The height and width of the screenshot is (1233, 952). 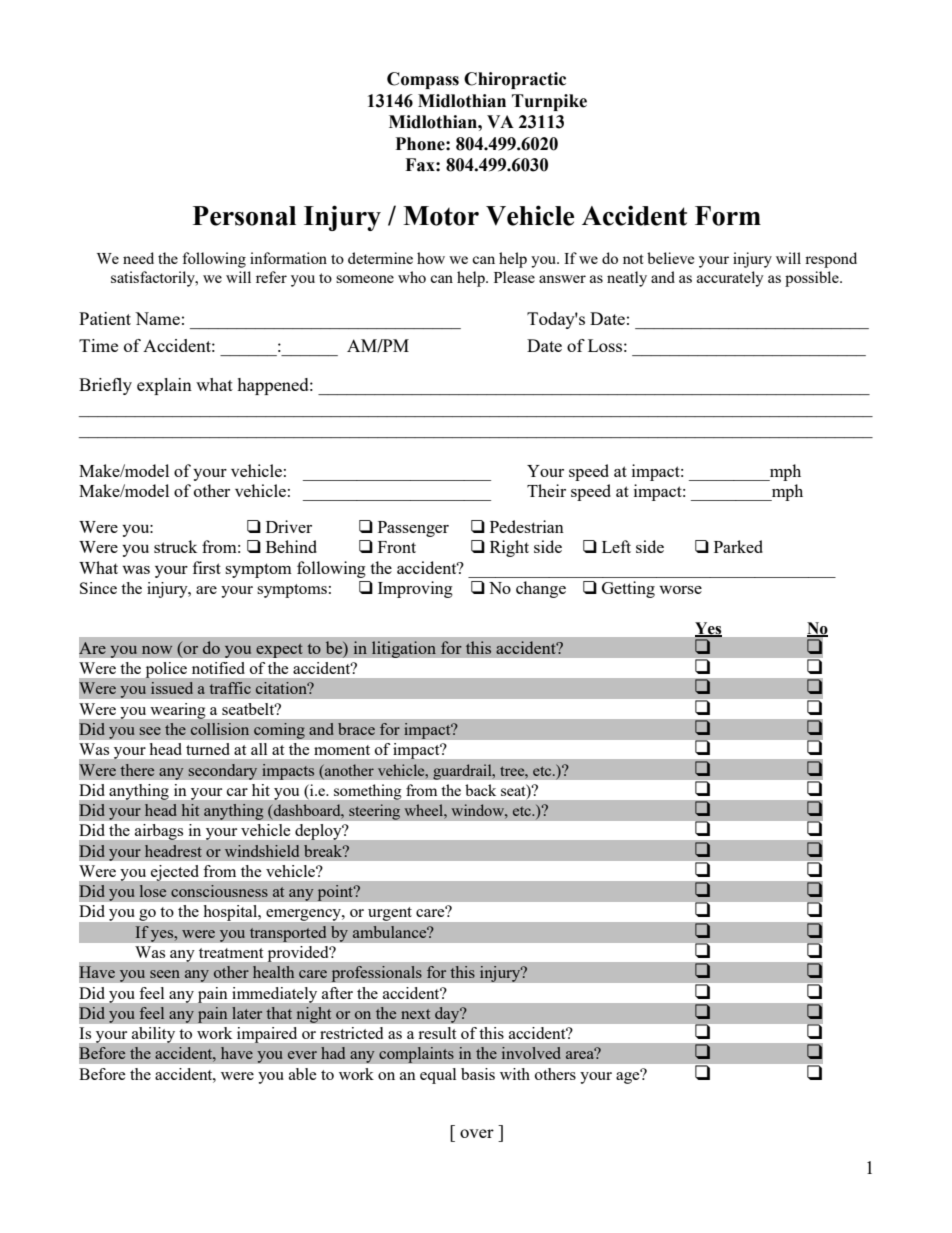 What do you see at coordinates (413, 529) in the screenshot?
I see `Passenger` at bounding box center [413, 529].
